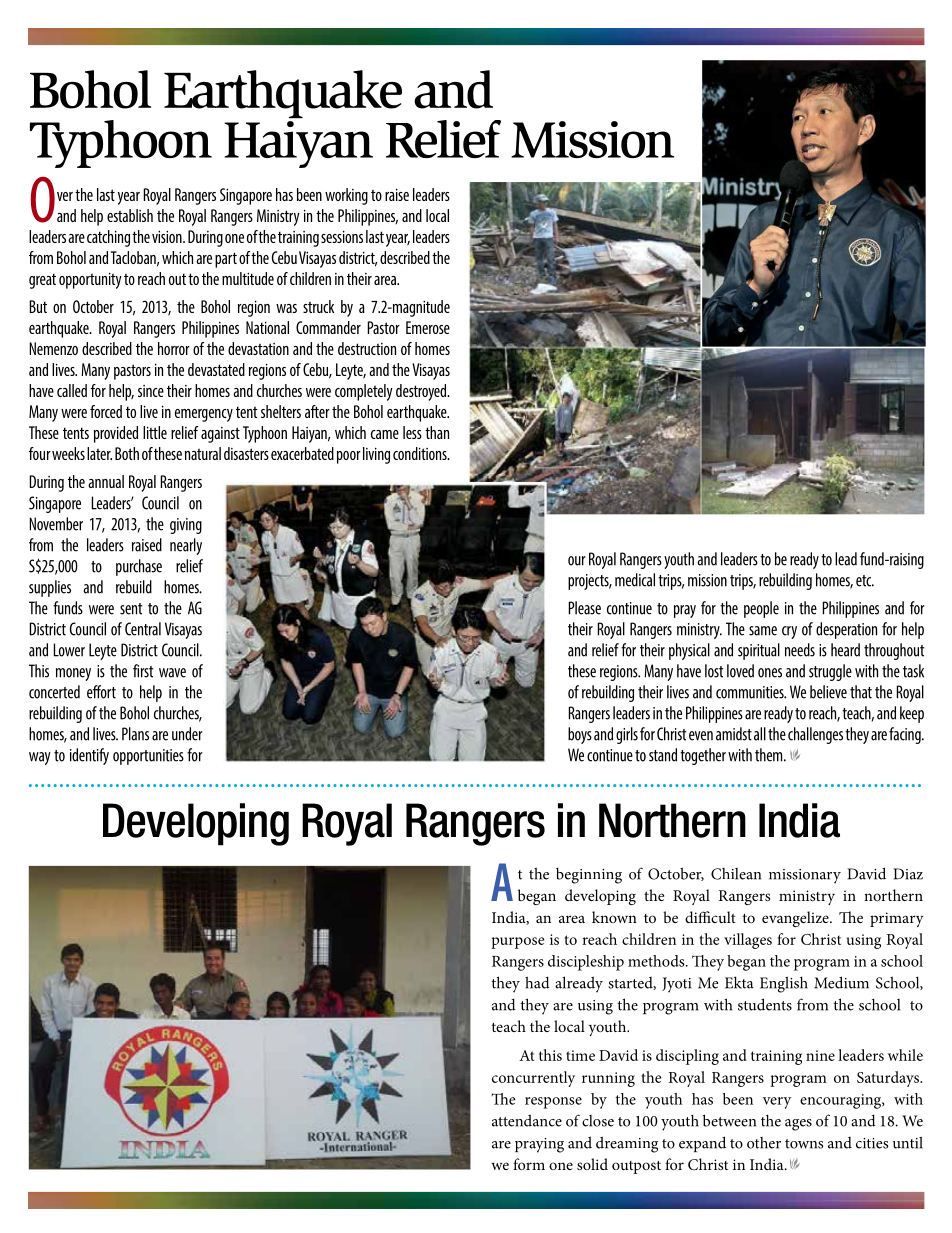 Image resolution: width=952 pixels, height=1233 pixels. I want to click on purpose, so click(518, 943).
